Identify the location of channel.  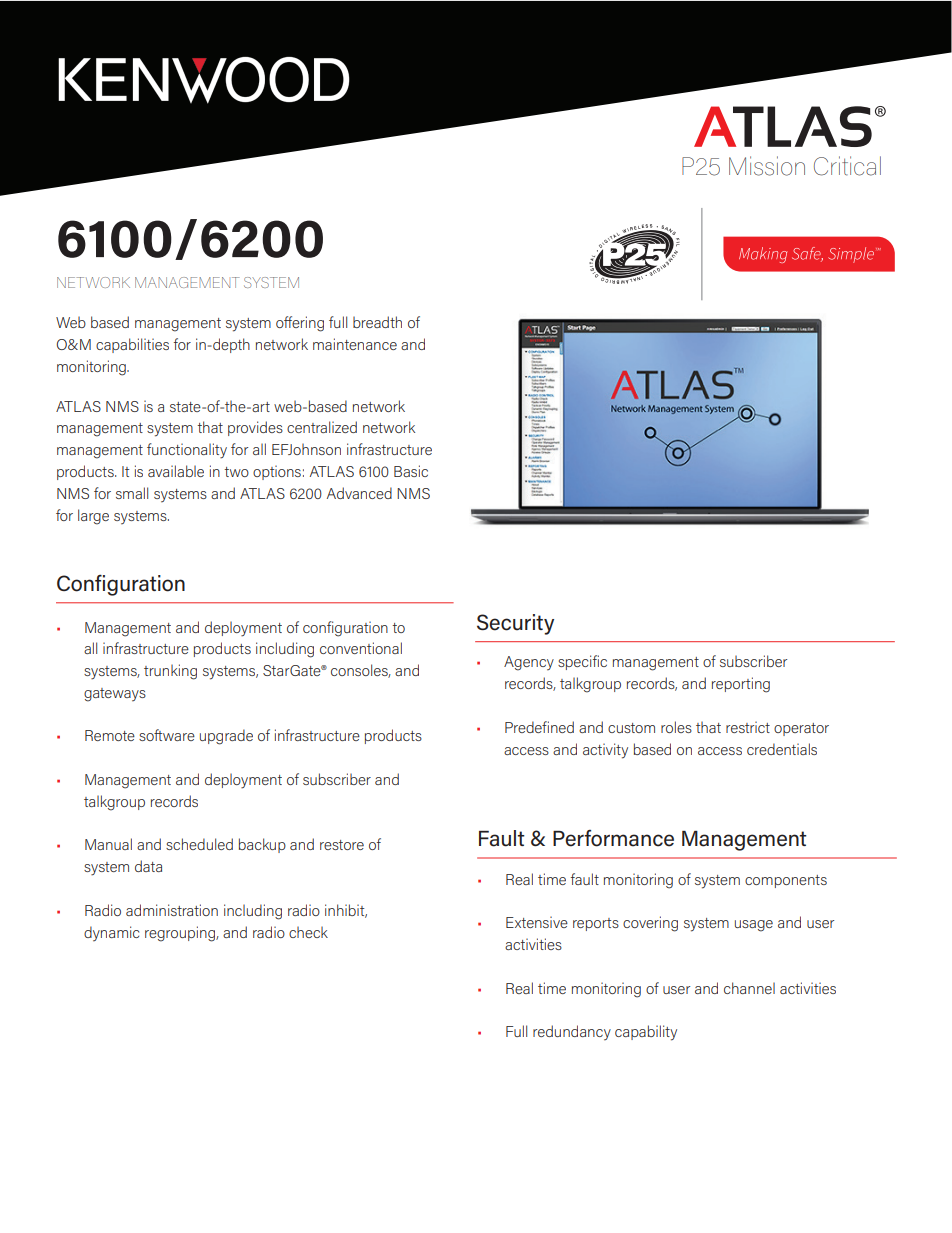
(749, 988).
